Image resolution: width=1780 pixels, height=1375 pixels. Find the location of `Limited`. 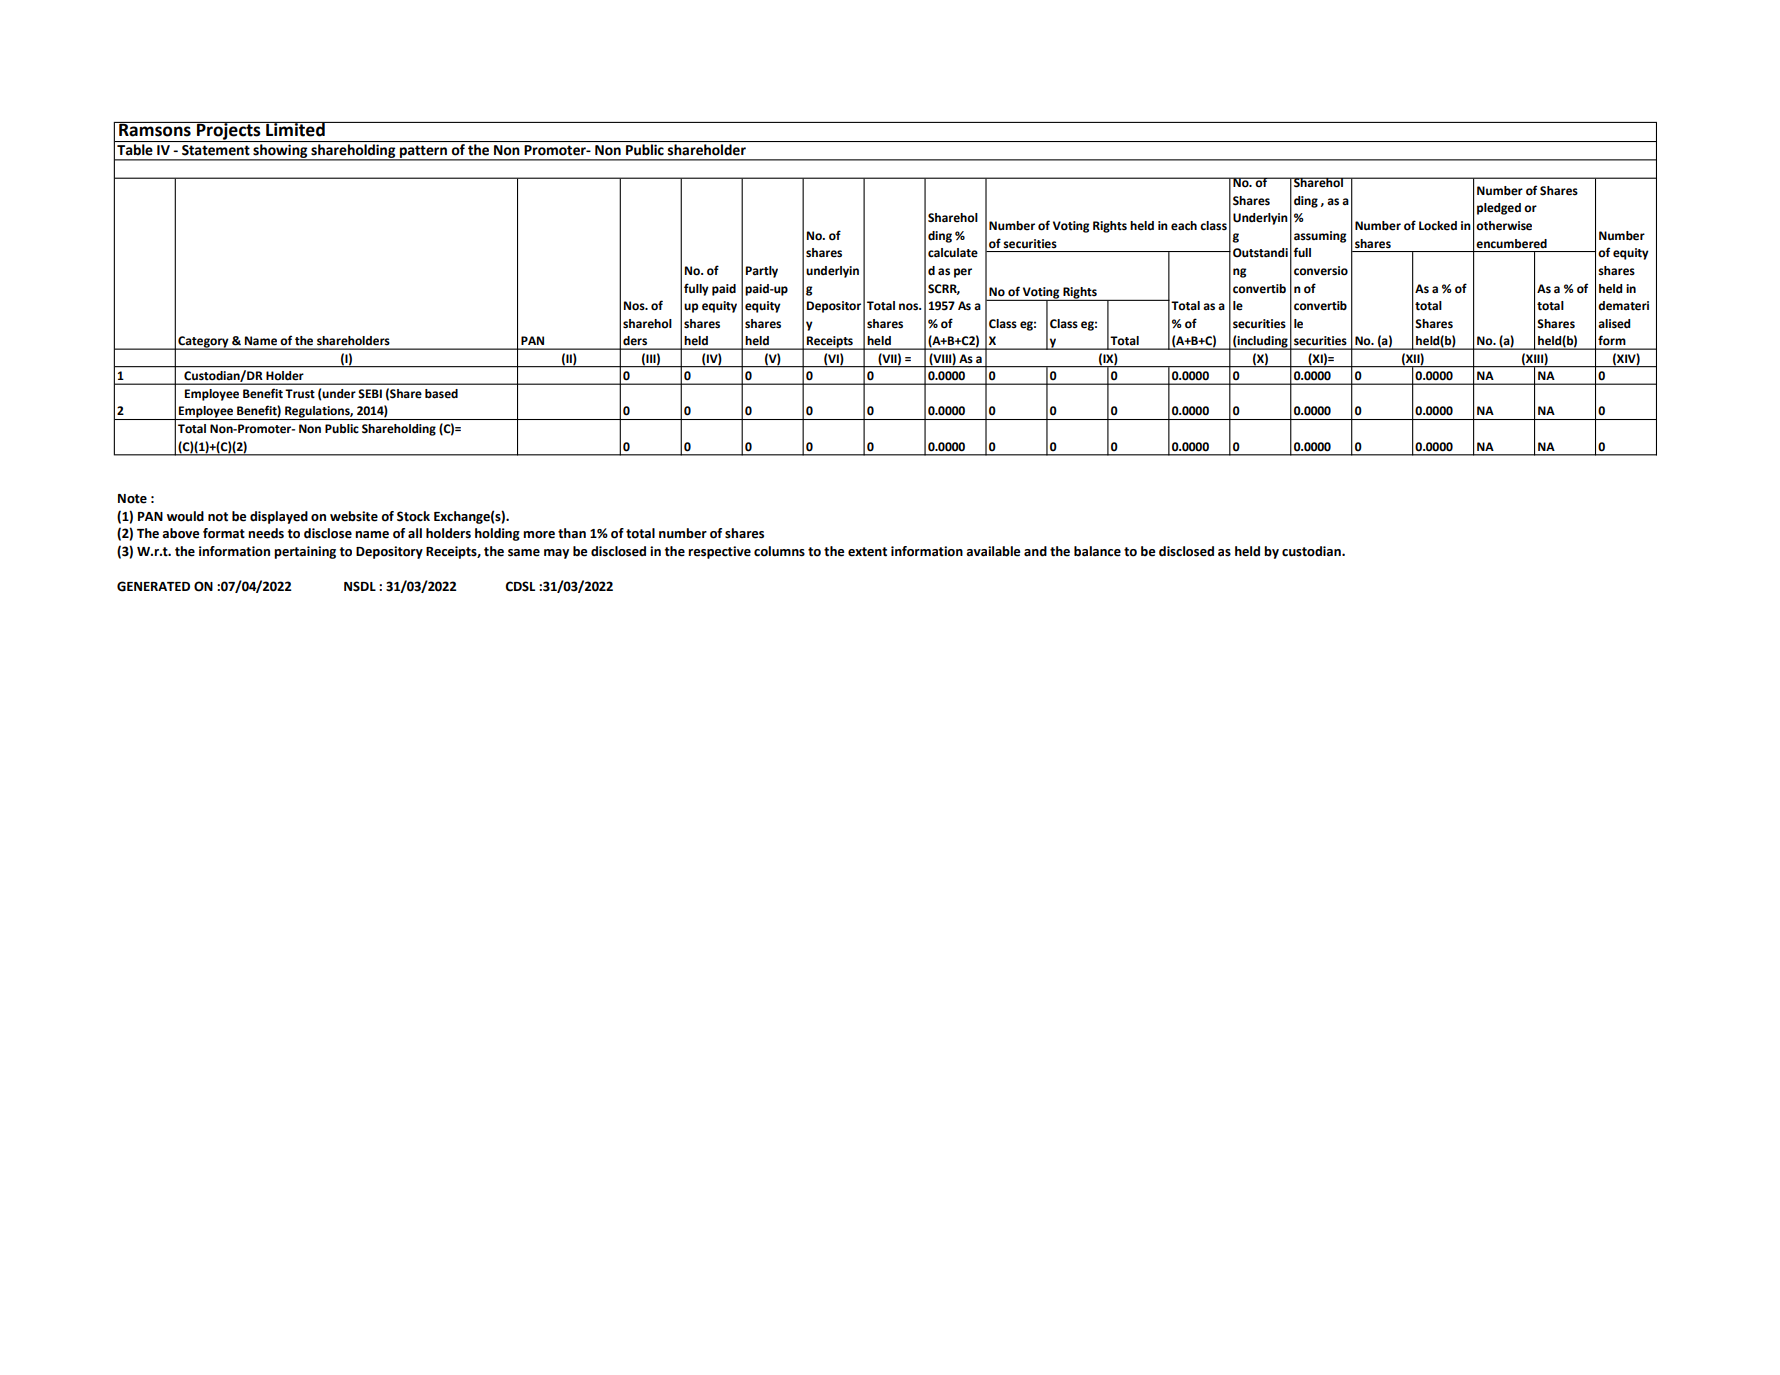

Limited is located at coordinates (295, 129).
